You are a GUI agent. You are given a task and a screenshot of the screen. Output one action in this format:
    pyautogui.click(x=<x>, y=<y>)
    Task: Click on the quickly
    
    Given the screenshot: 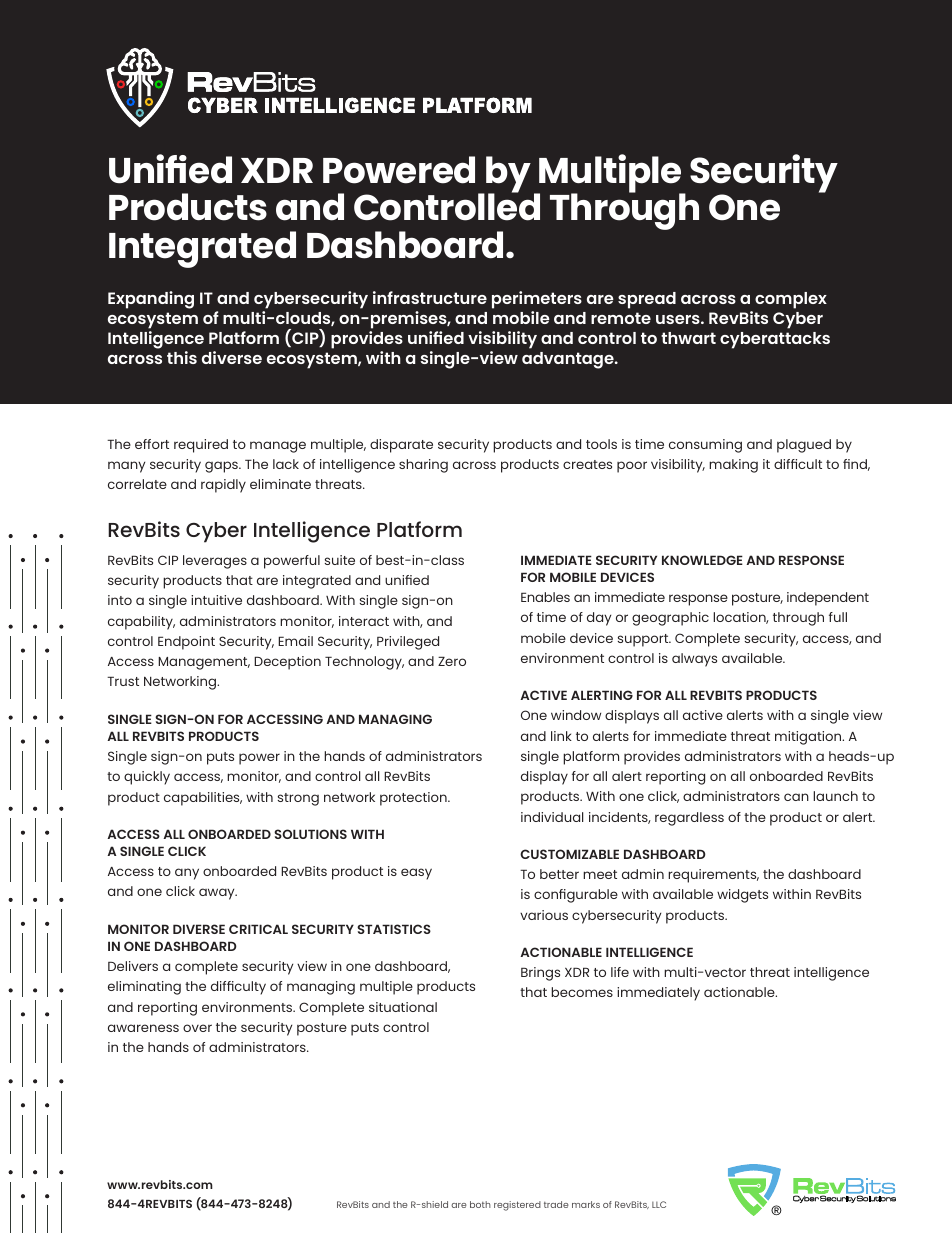 What is the action you would take?
    pyautogui.click(x=147, y=778)
